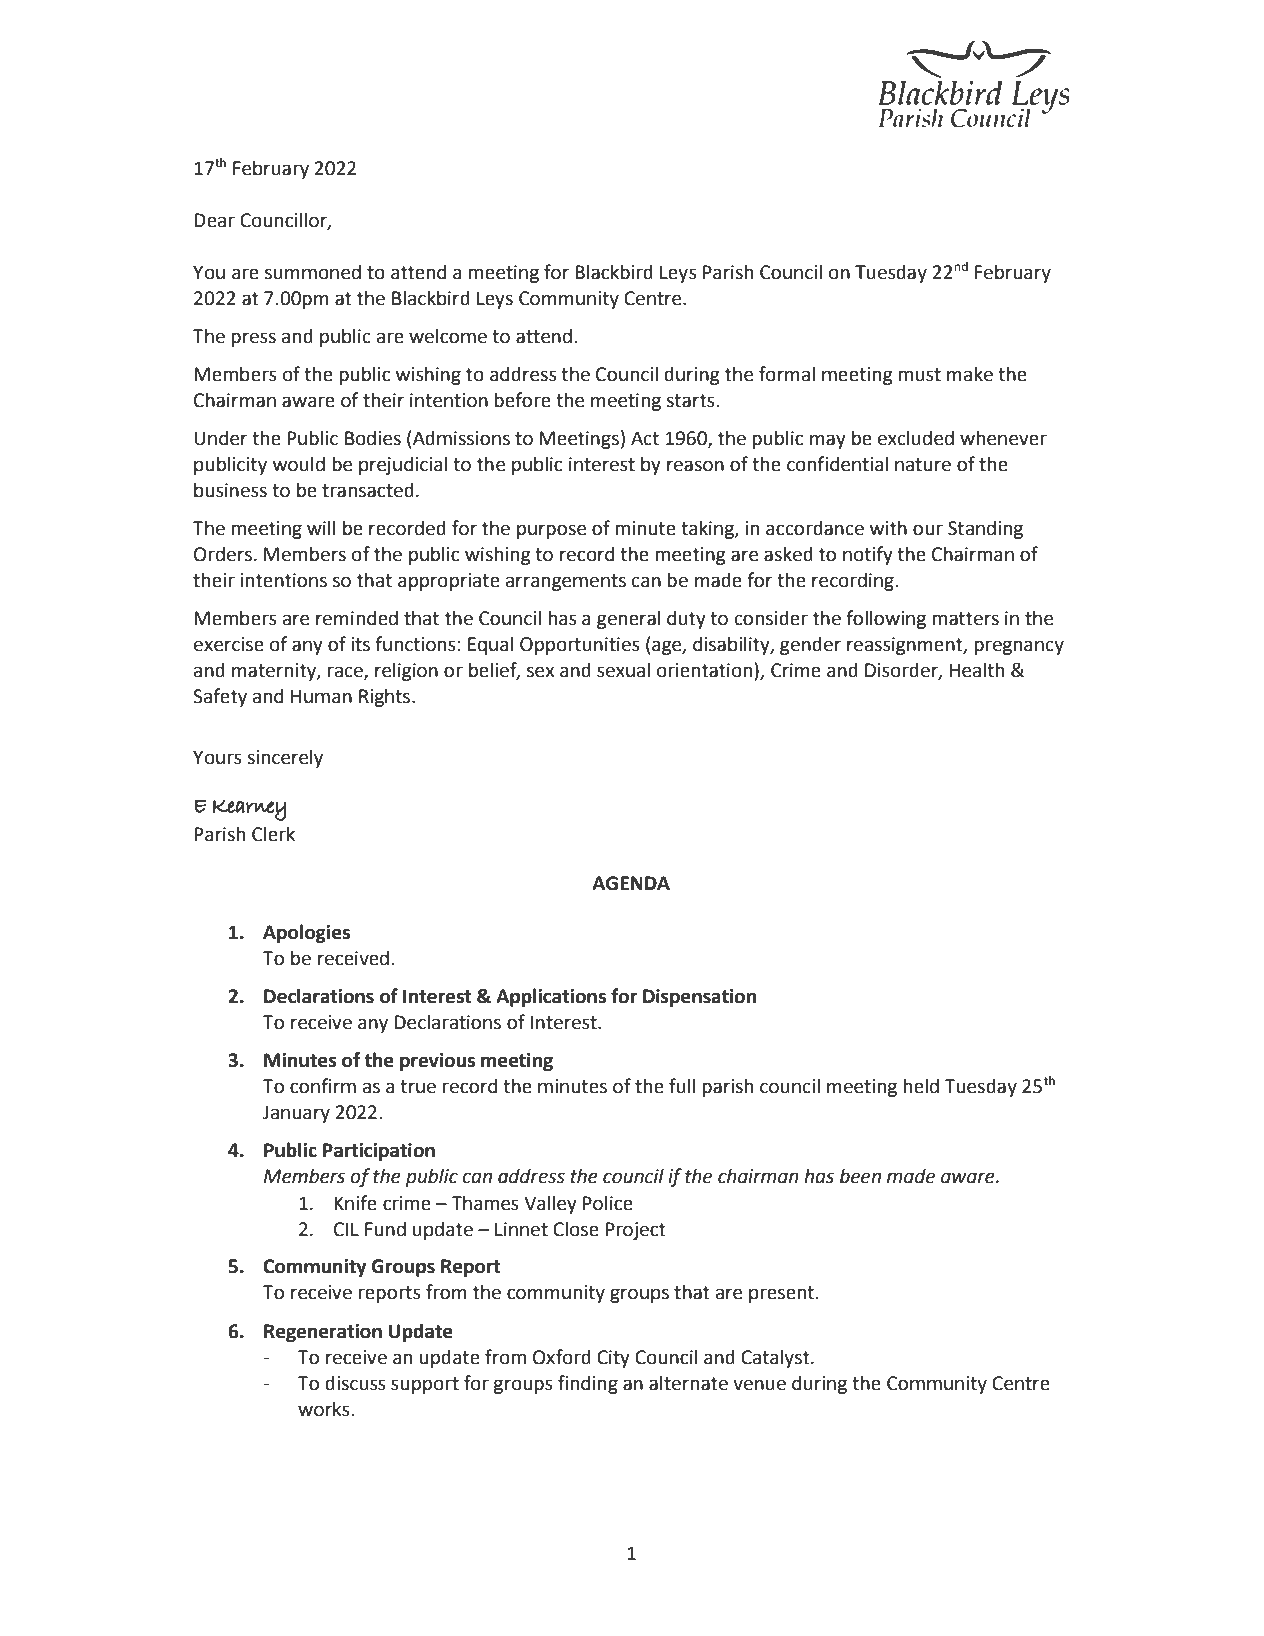 Image resolution: width=1264 pixels, height=1636 pixels. I want to click on Health, so click(977, 670).
